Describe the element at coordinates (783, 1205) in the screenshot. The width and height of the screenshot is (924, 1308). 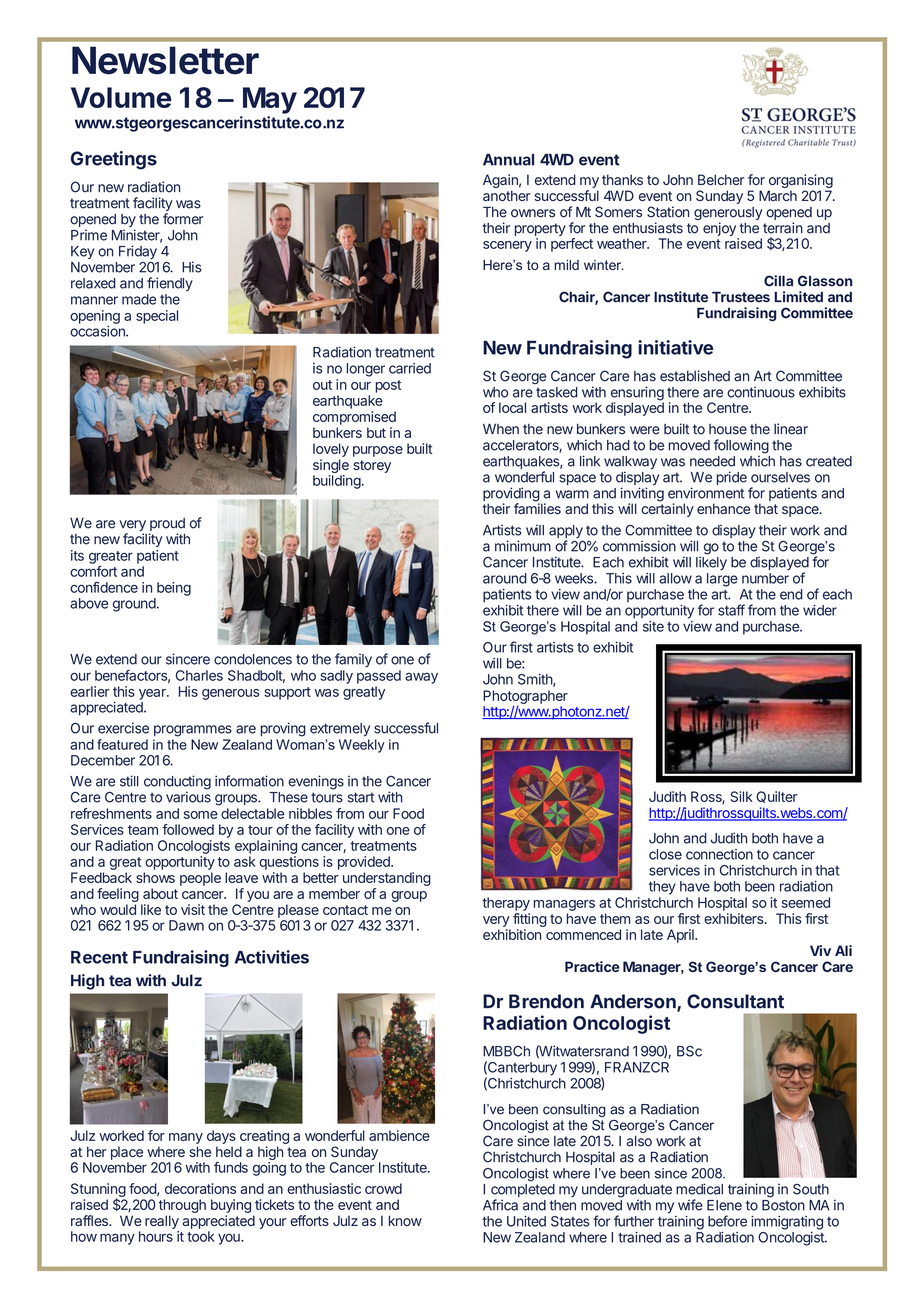
I see `Boston` at that location.
